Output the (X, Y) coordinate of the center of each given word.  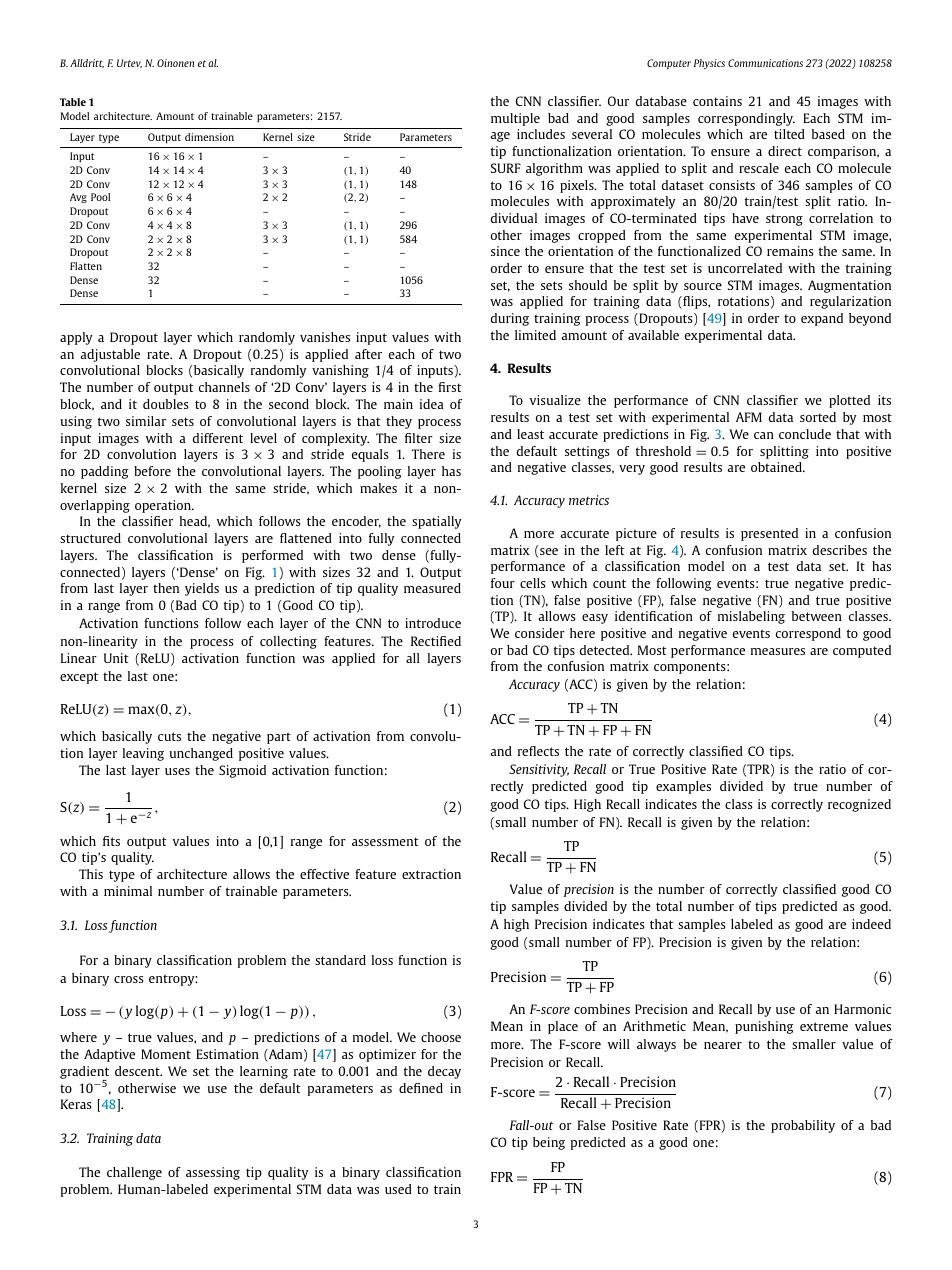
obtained (777, 467)
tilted (789, 134)
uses (177, 771)
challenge (134, 1173)
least (530, 434)
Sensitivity (539, 770)
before (152, 471)
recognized (859, 805)
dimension (209, 137)
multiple (515, 119)
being (549, 1143)
